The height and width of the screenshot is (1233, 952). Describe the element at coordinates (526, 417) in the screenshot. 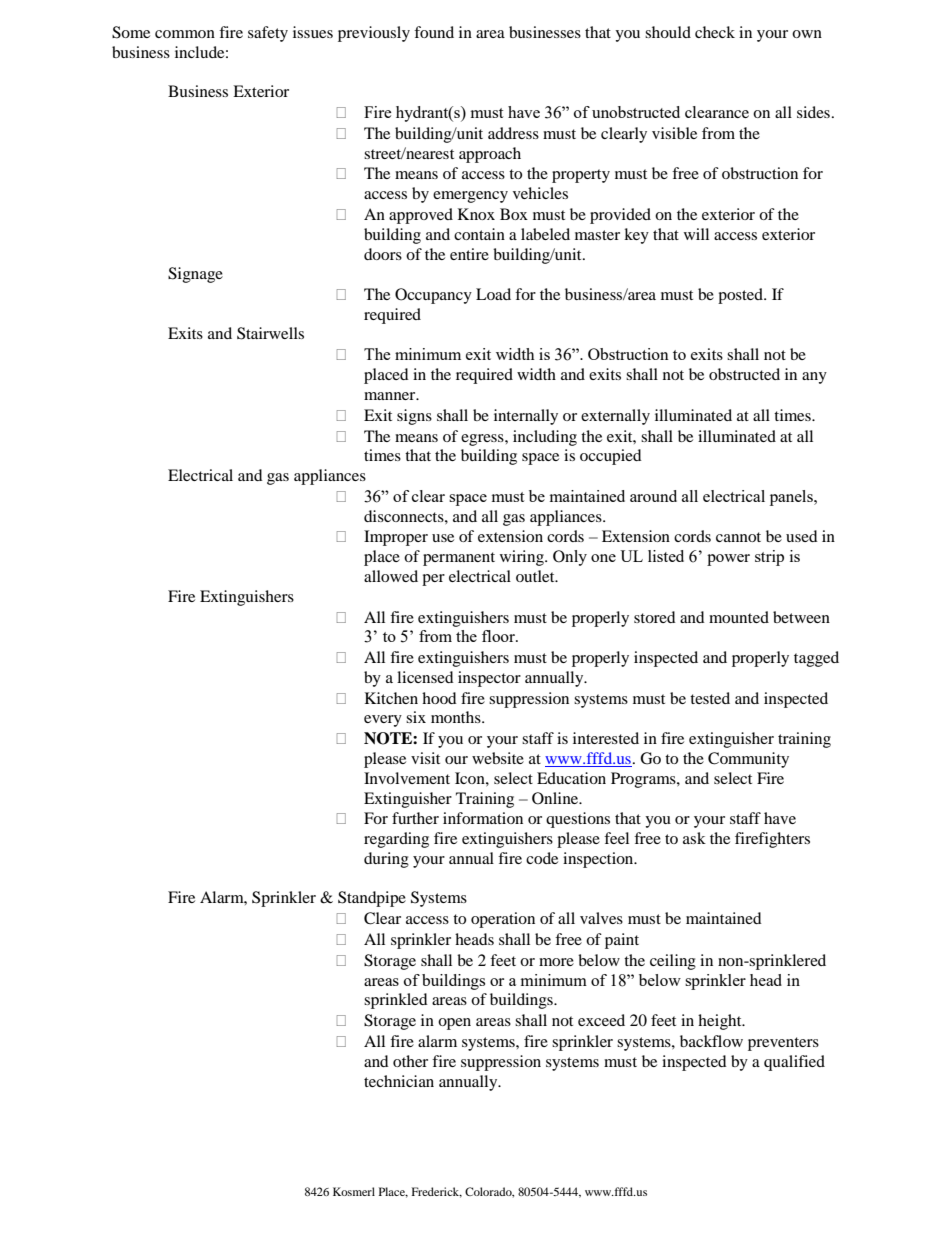

I see `internally` at that location.
